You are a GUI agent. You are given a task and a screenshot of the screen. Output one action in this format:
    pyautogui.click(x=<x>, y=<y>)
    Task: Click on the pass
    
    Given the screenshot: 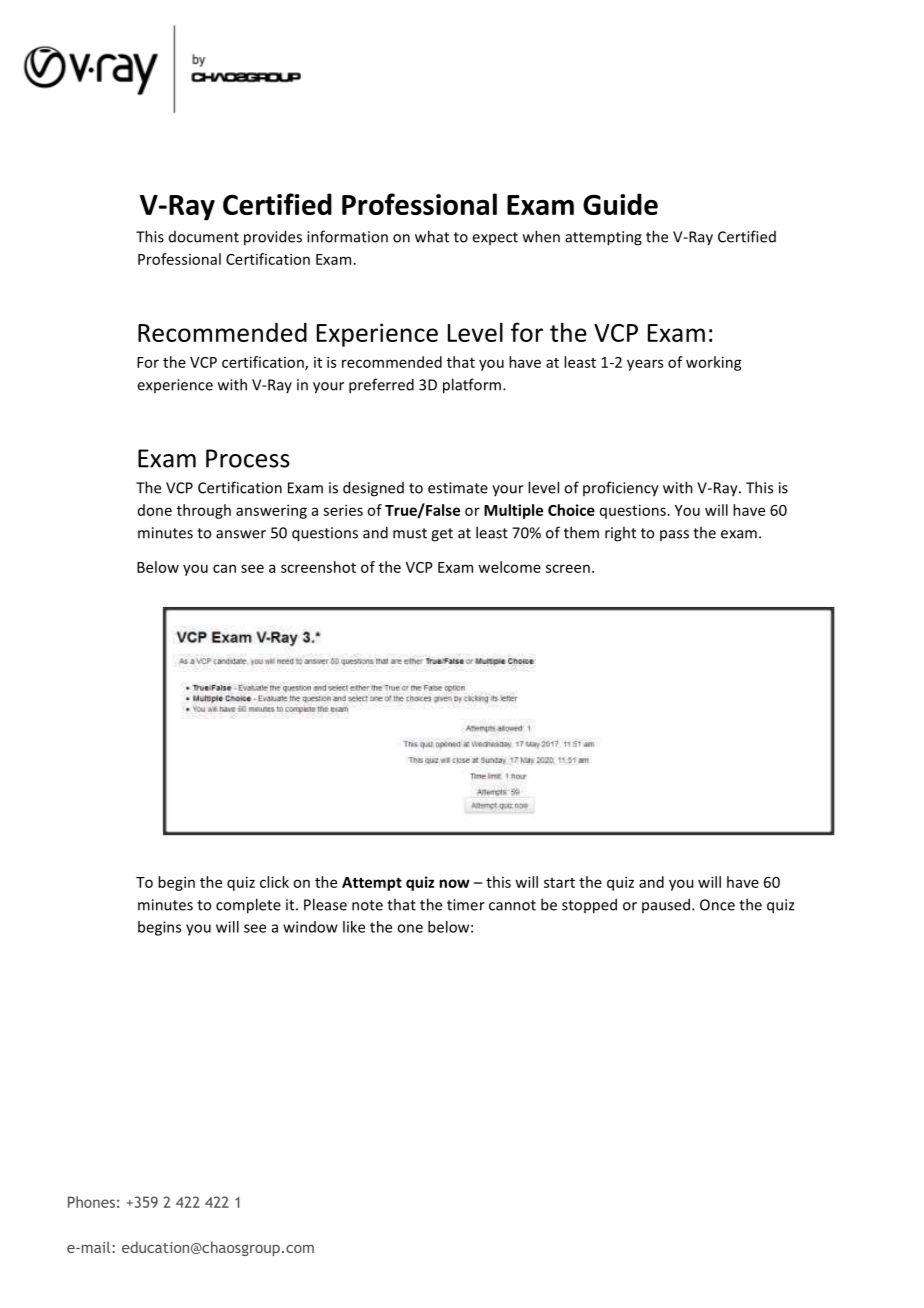 What is the action you would take?
    pyautogui.click(x=674, y=535)
